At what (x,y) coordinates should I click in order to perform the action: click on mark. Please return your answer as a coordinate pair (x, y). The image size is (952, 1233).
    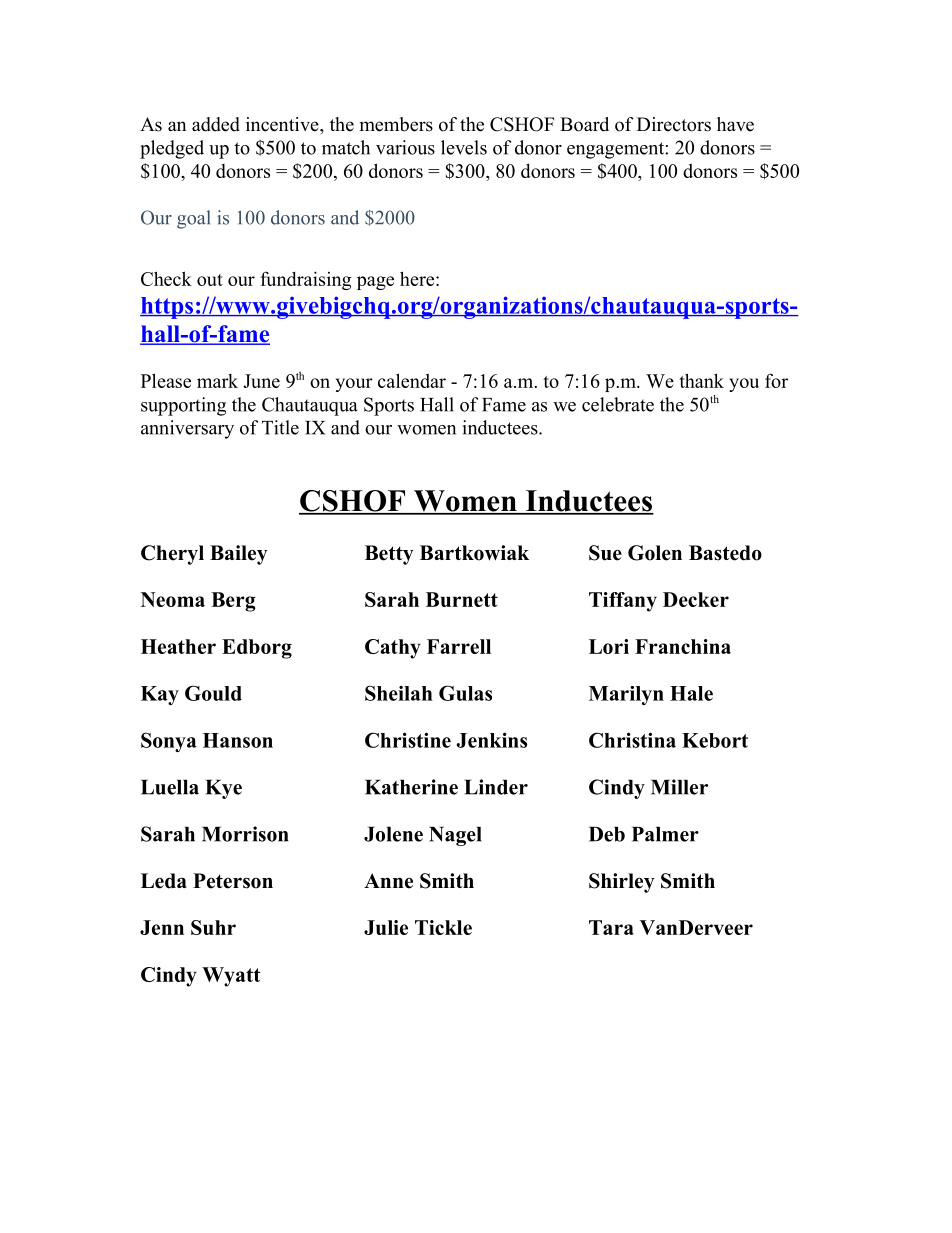
    Looking at the image, I should click on (217, 381).
